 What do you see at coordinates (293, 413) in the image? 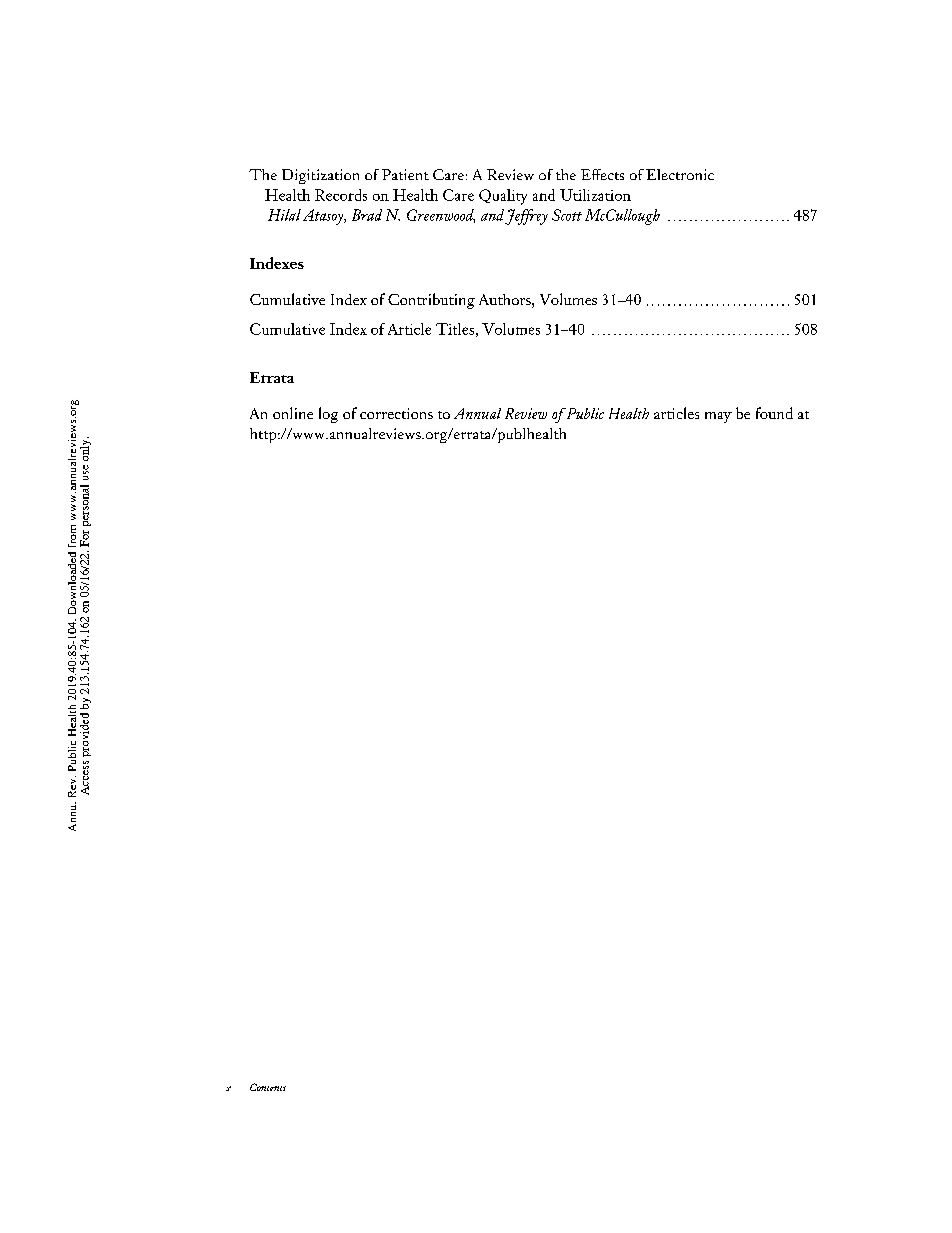
I see `online` at bounding box center [293, 413].
